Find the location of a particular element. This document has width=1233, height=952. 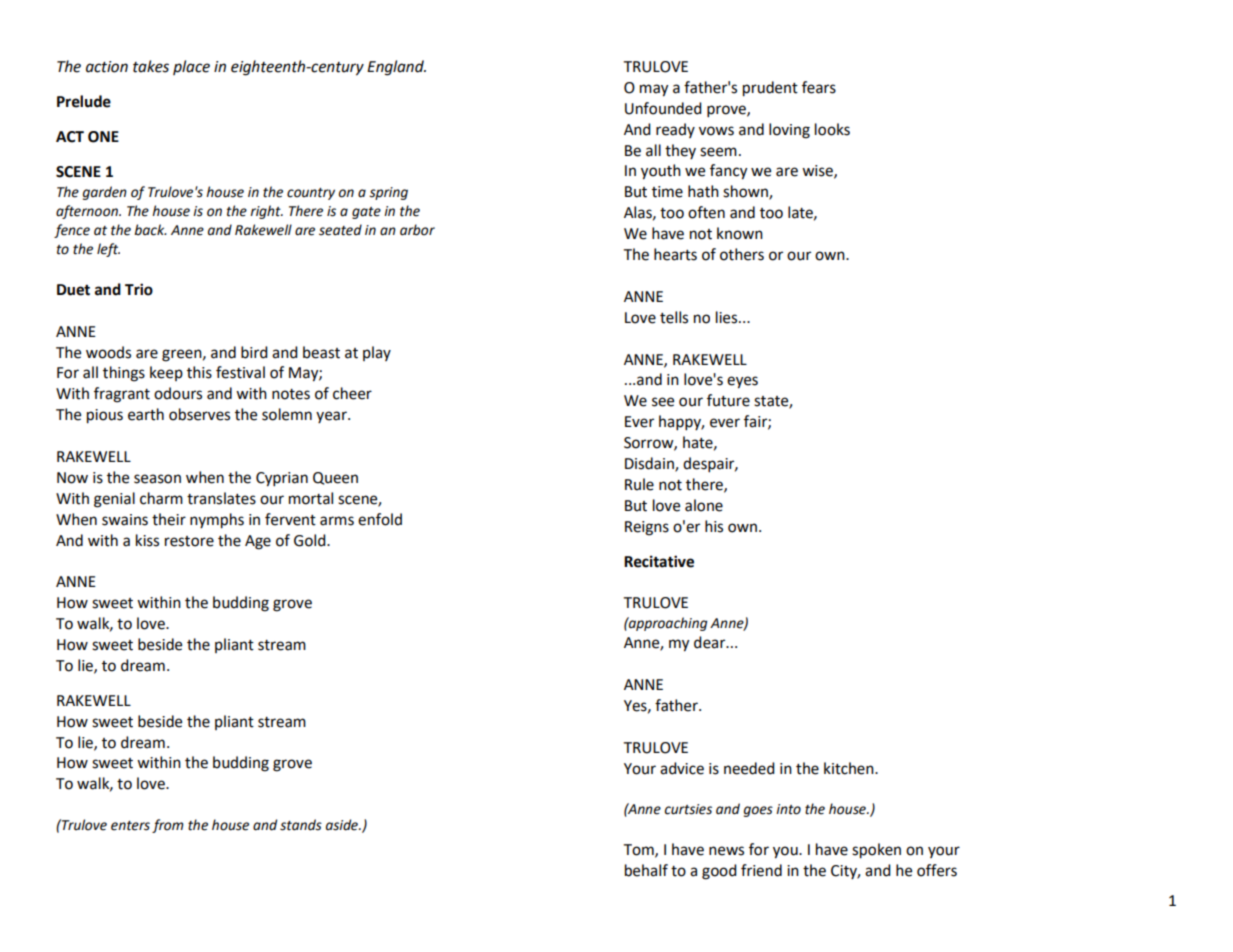

season is located at coordinates (157, 479).
